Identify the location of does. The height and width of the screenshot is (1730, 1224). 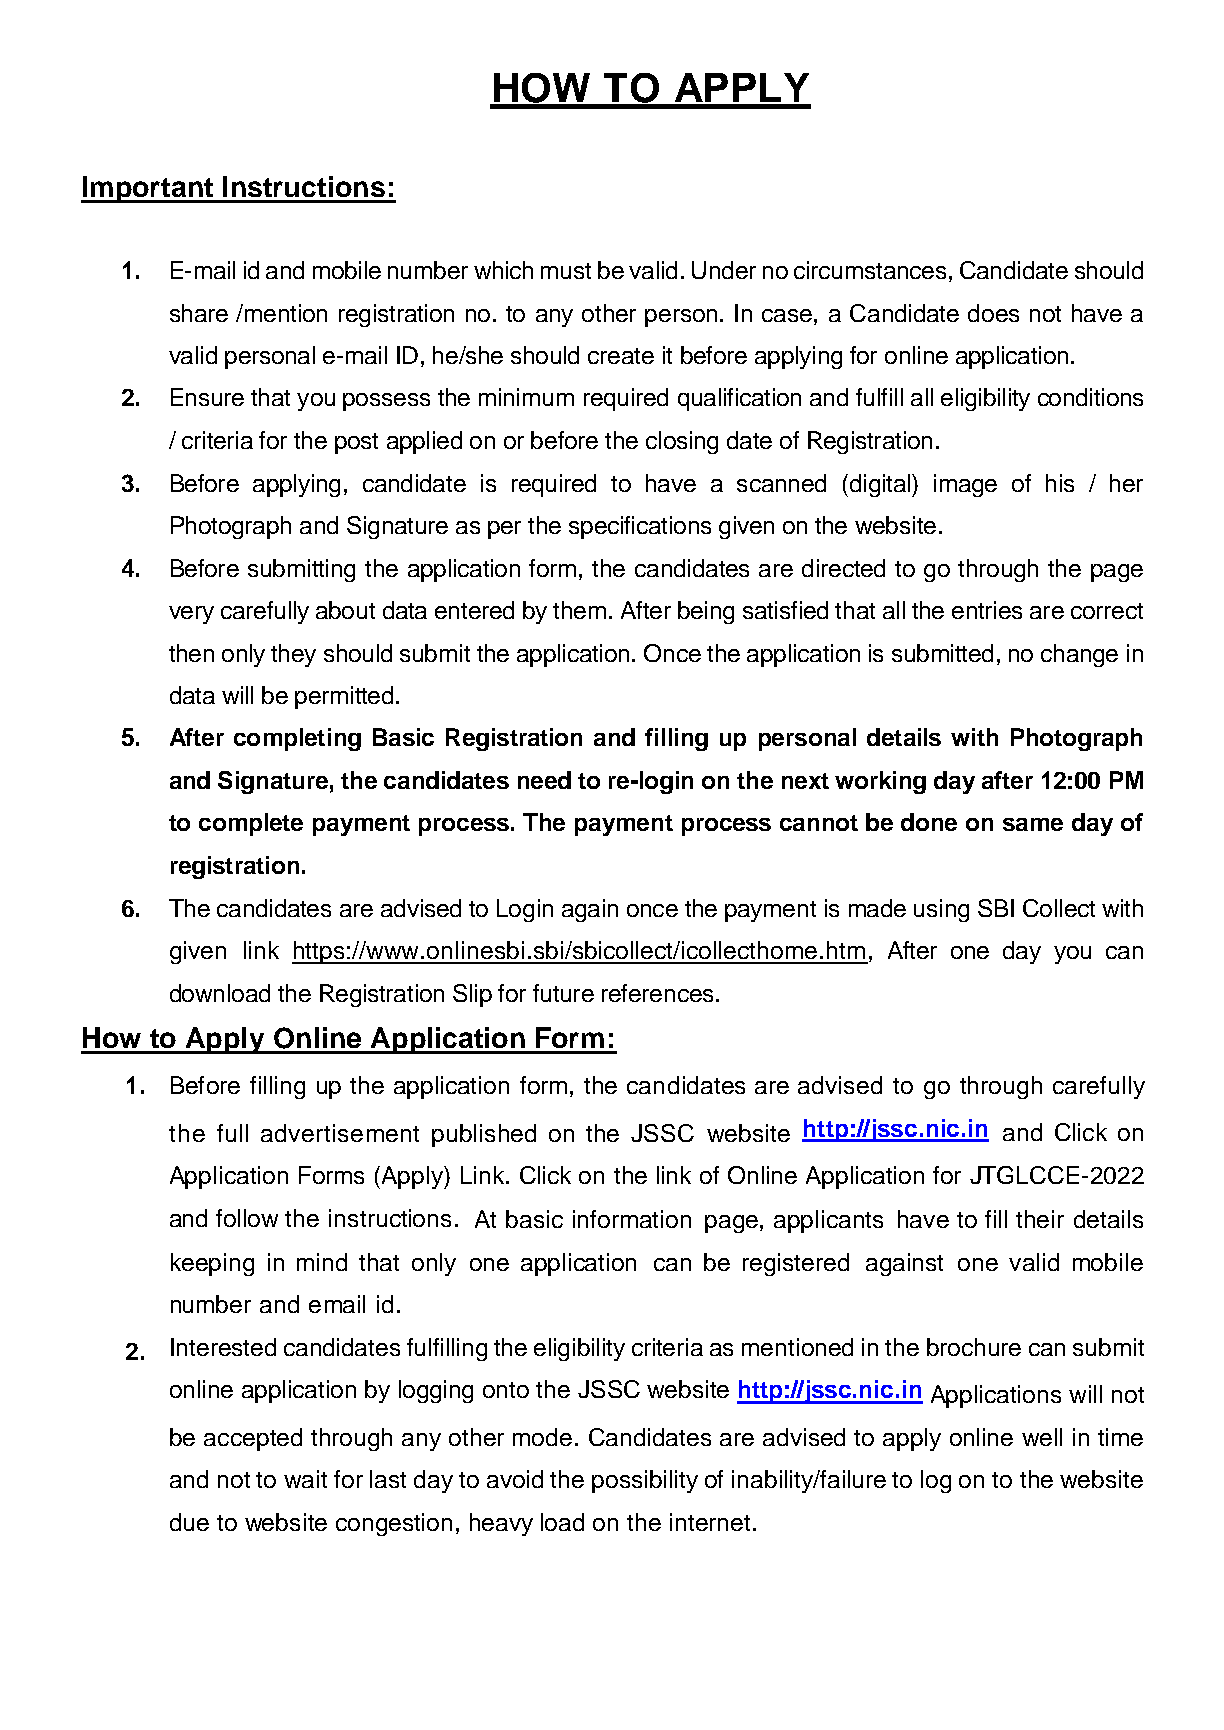
(993, 313).
